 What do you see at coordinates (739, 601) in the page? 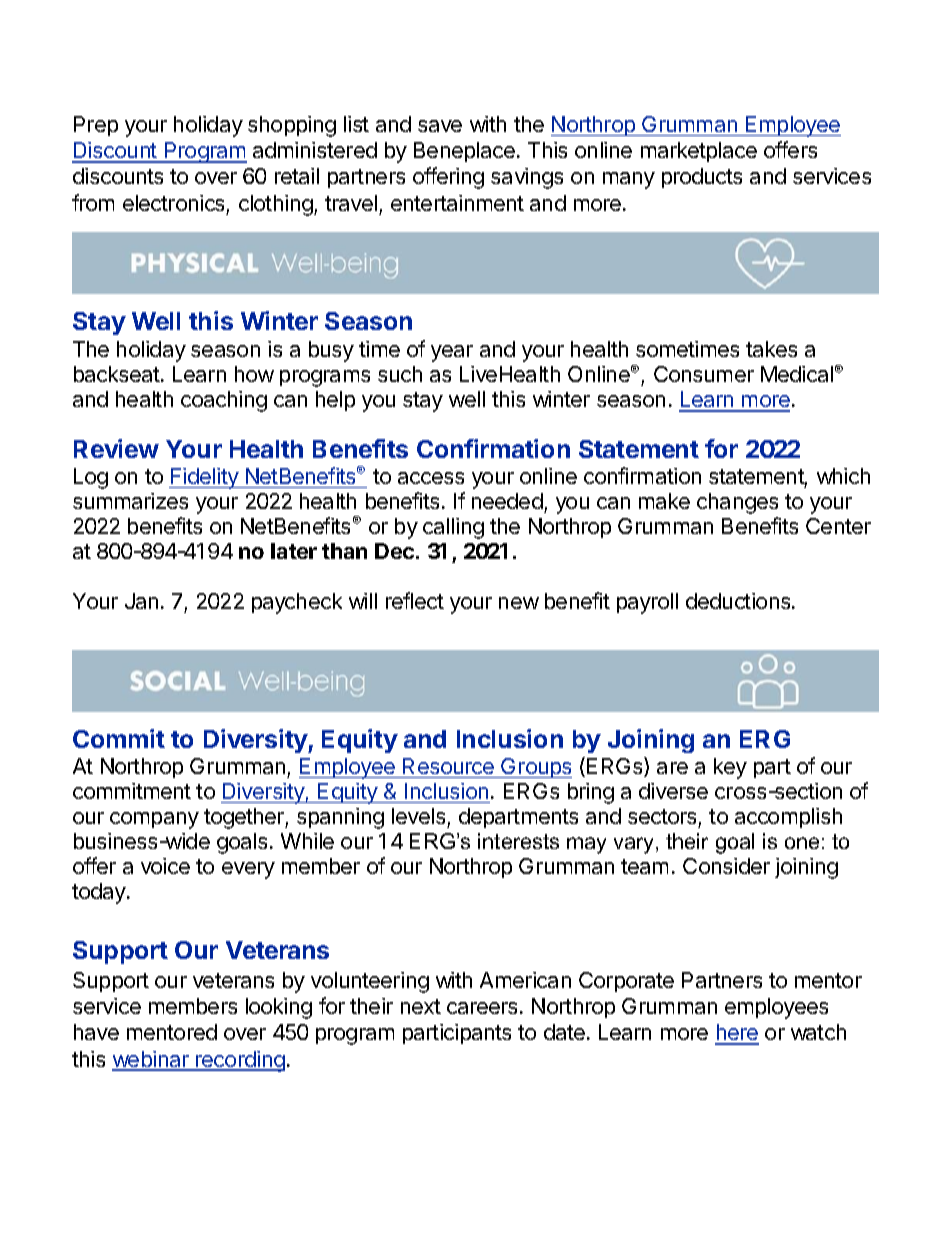
I see `deductions` at bounding box center [739, 601].
